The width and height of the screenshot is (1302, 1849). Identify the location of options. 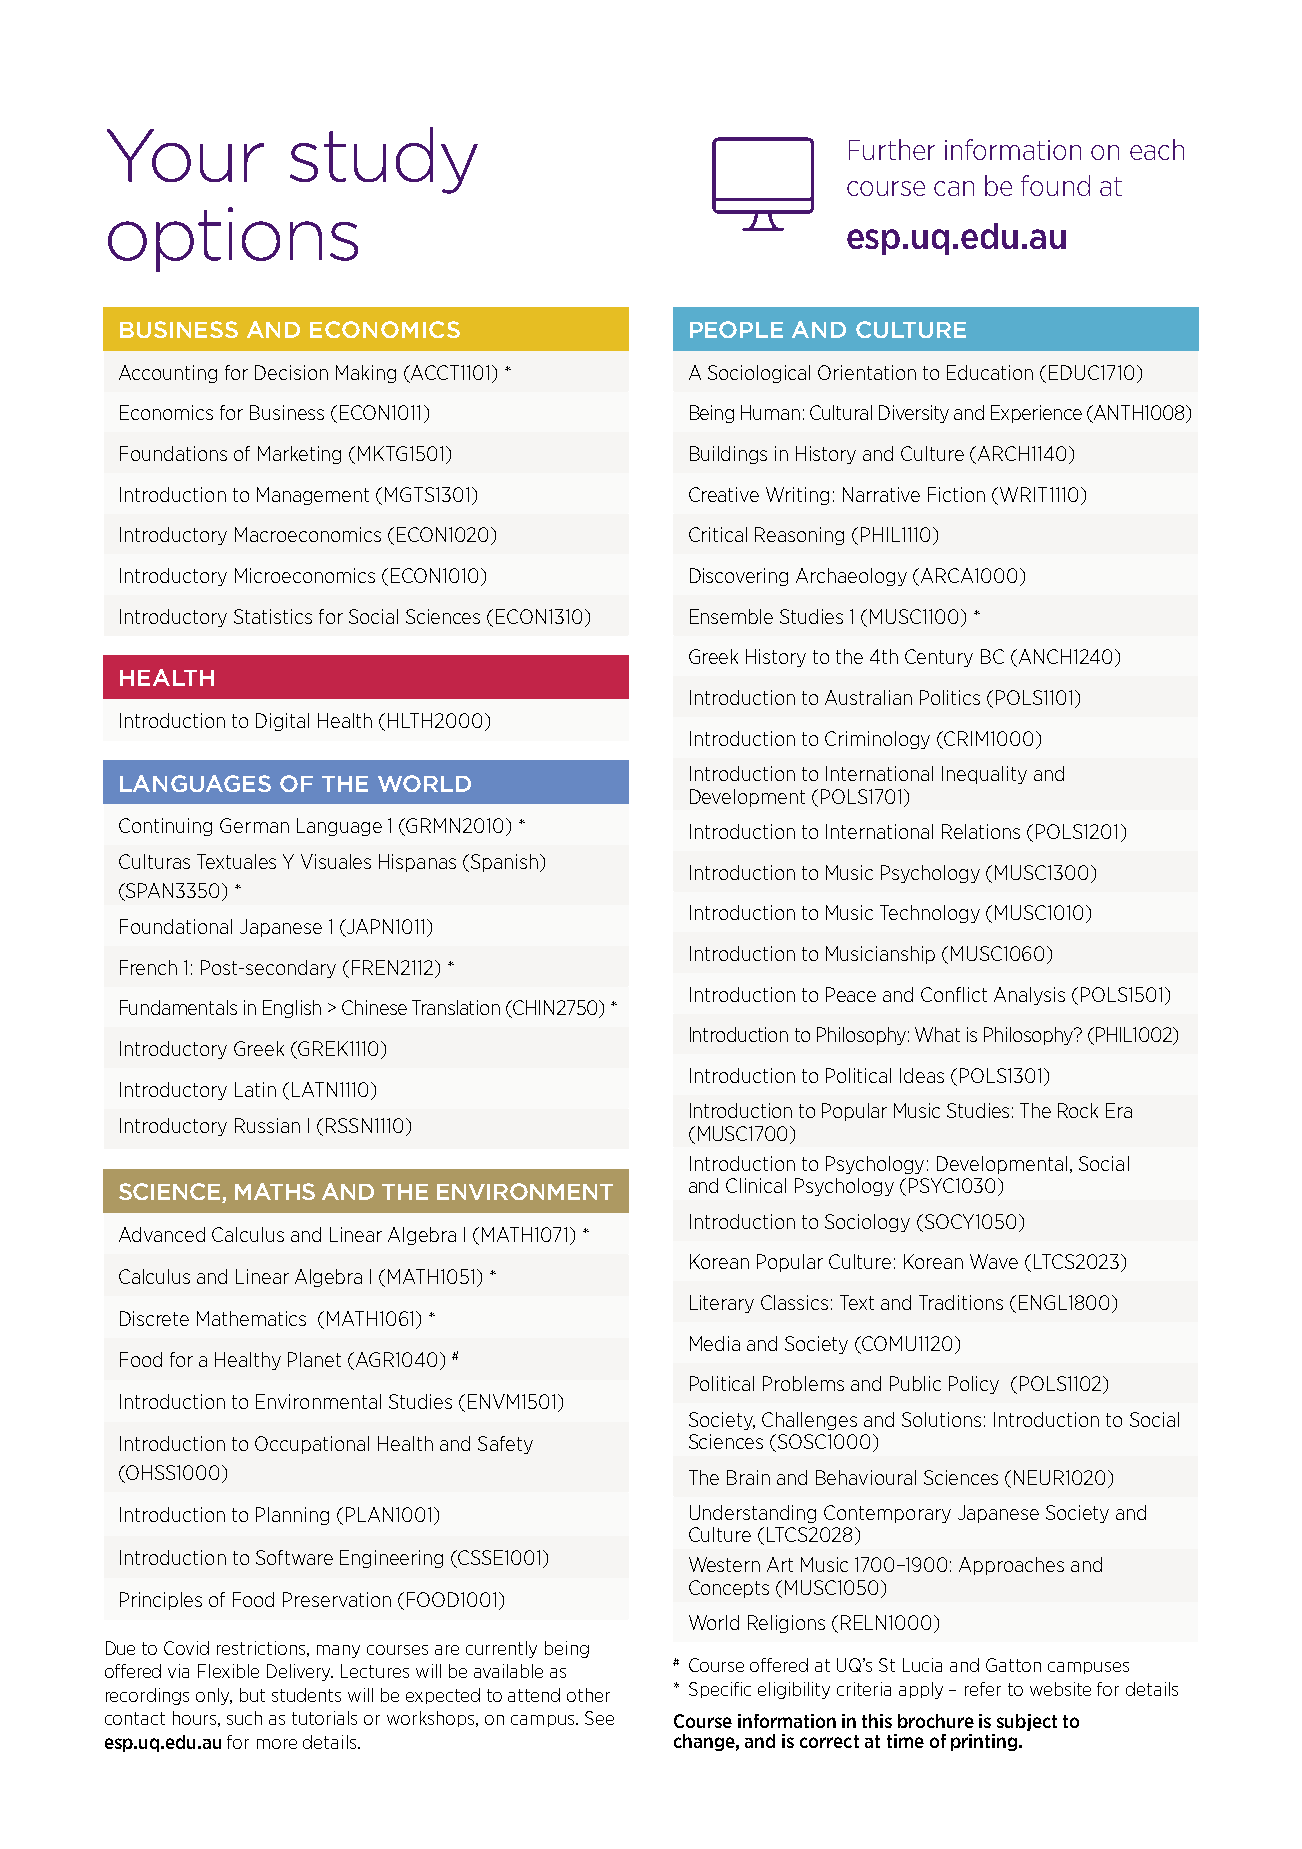
(233, 239).
